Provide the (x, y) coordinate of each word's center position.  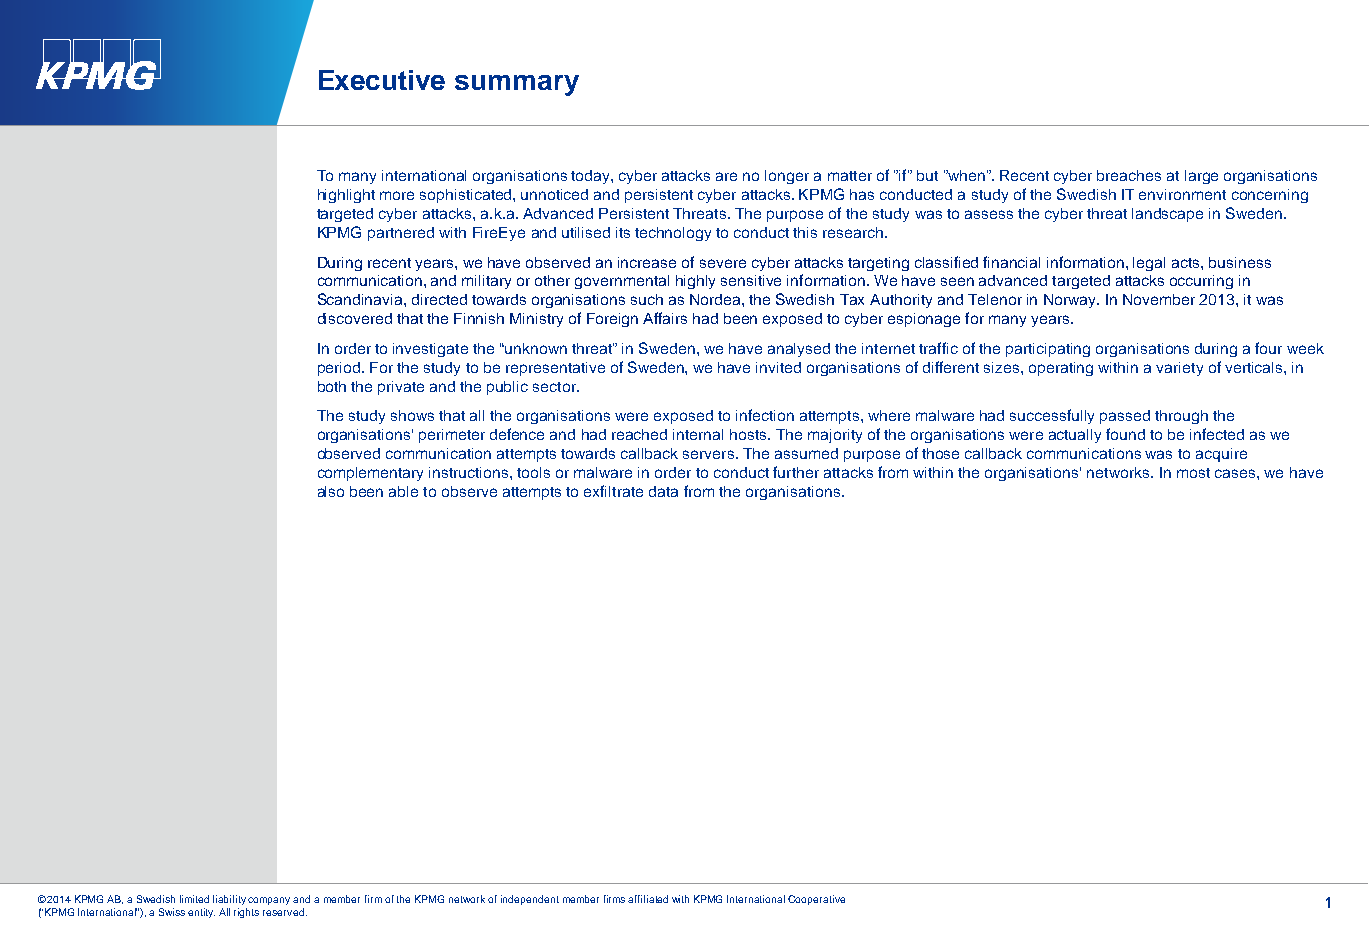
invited (778, 367)
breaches (1129, 175)
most (1193, 473)
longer (787, 177)
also (331, 491)
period (339, 369)
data (663, 491)
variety (1179, 369)
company (269, 901)
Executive (382, 80)
